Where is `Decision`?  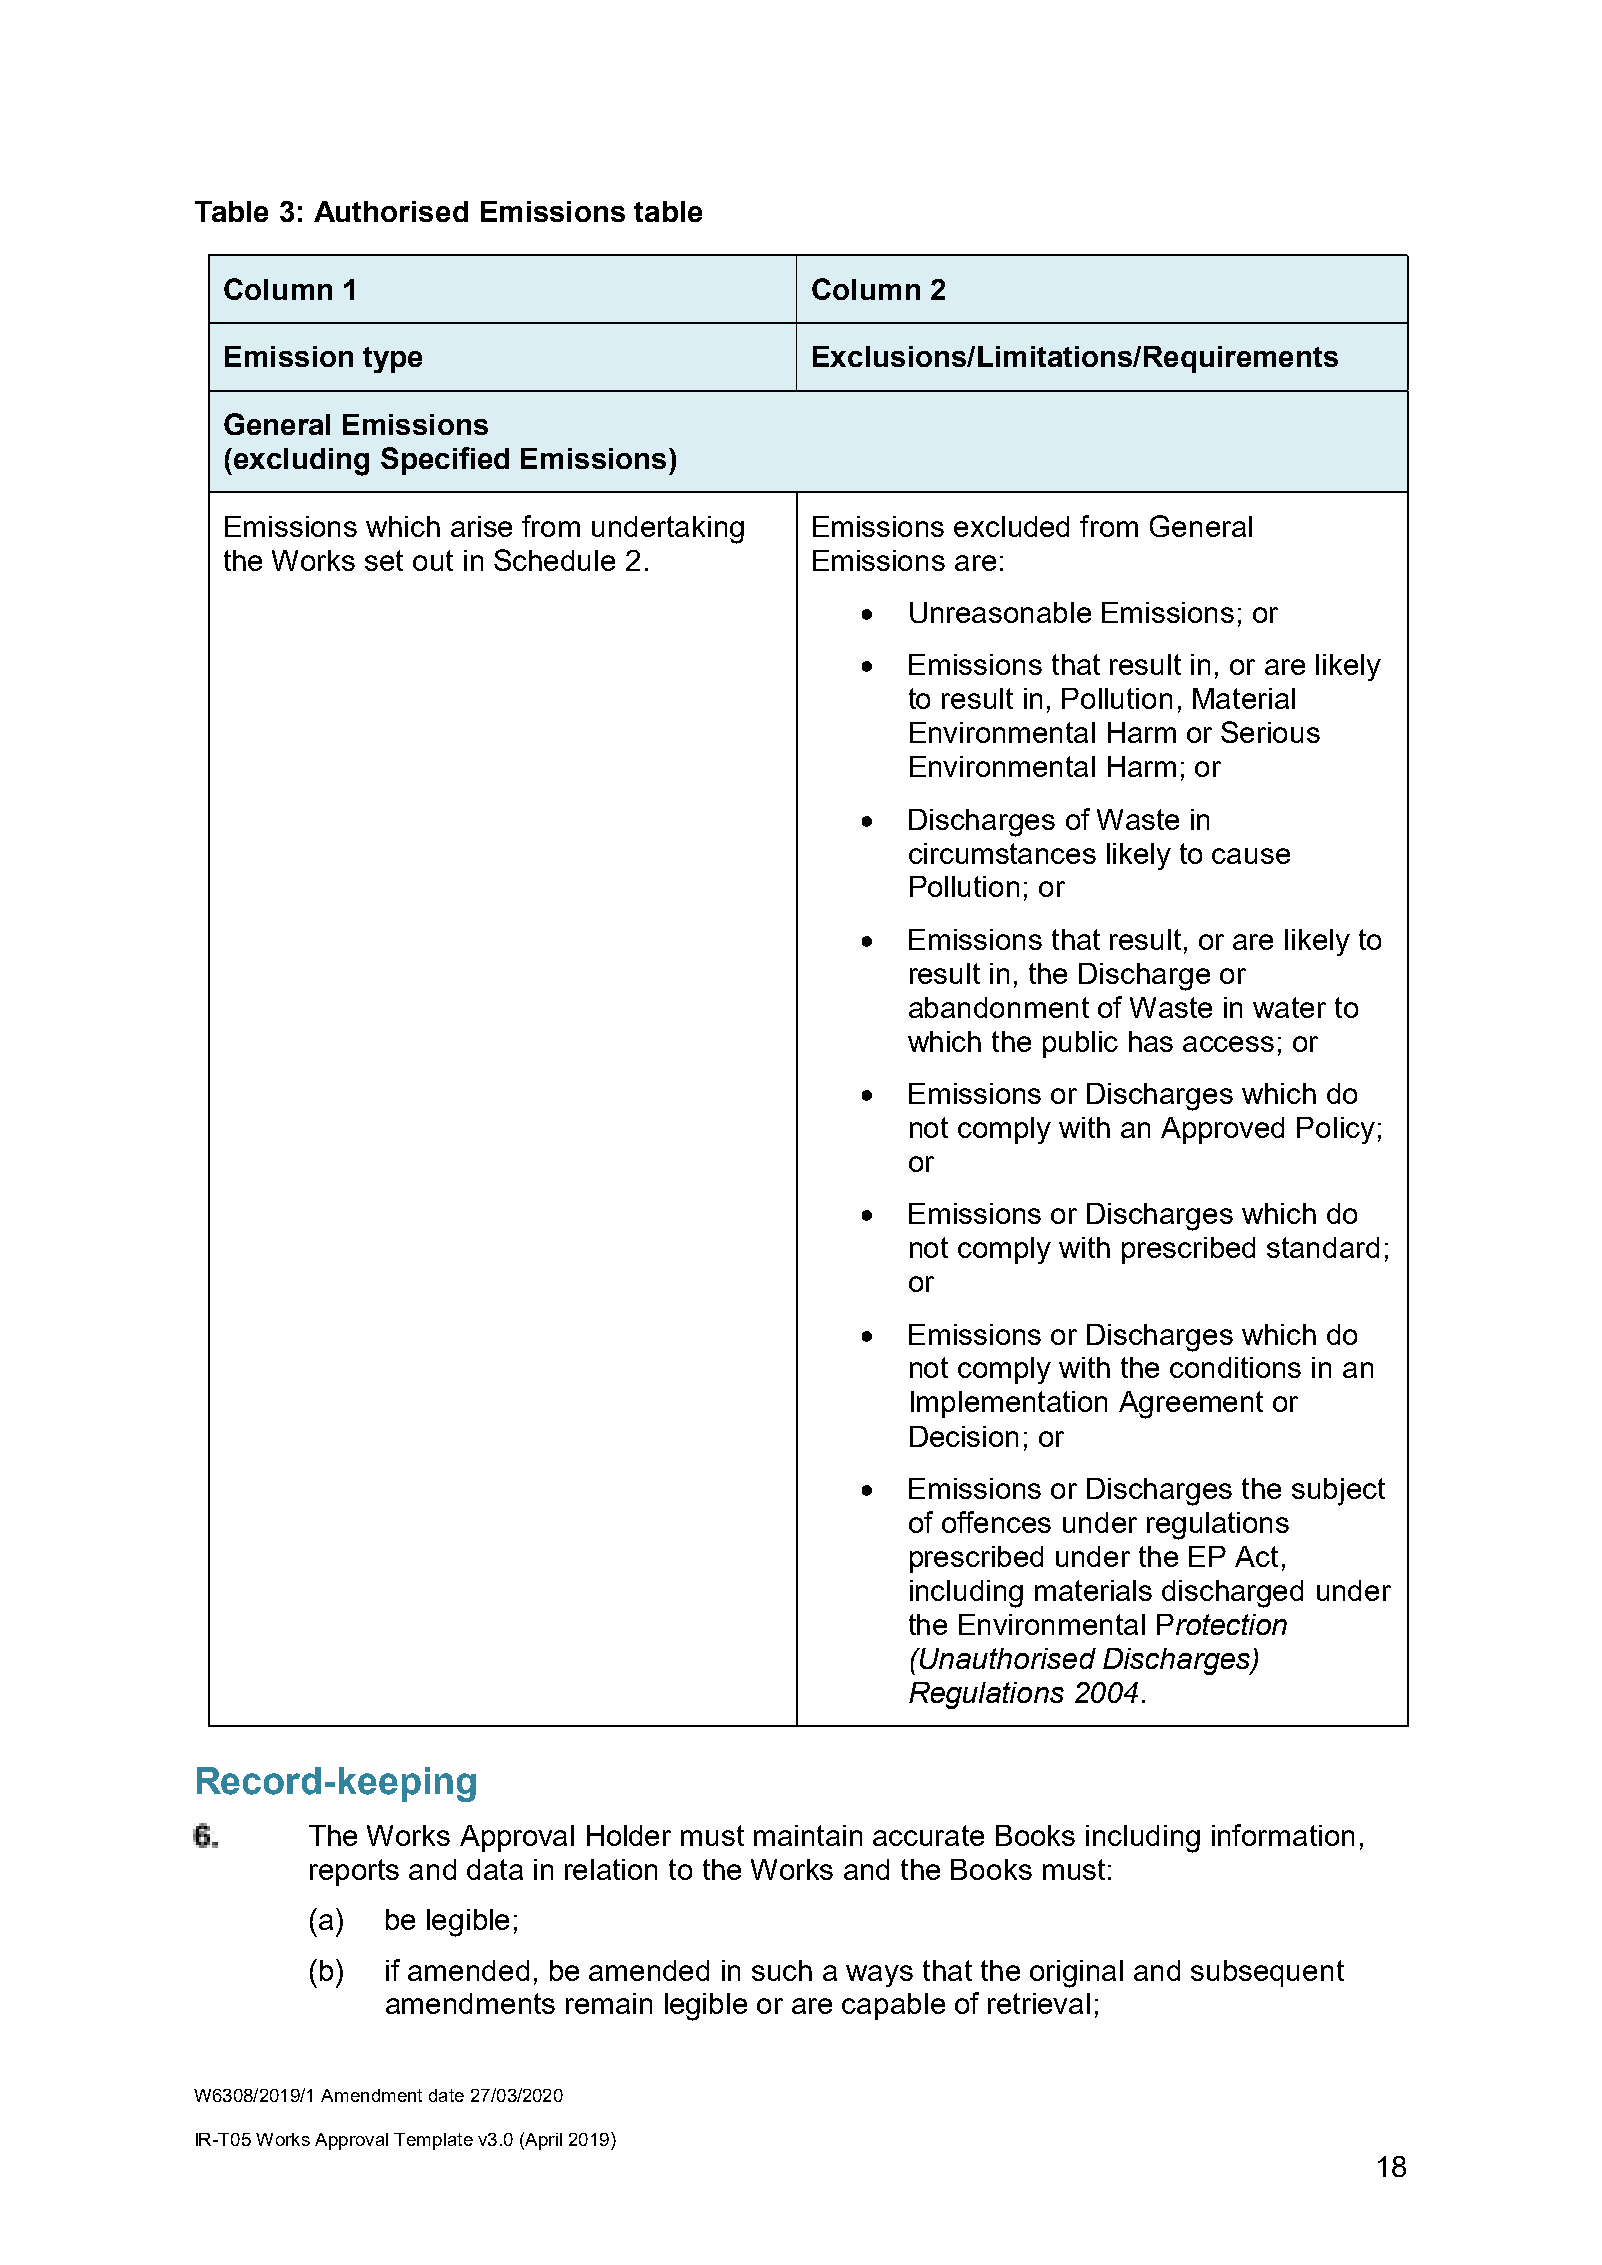 Decision is located at coordinates (964, 1436).
